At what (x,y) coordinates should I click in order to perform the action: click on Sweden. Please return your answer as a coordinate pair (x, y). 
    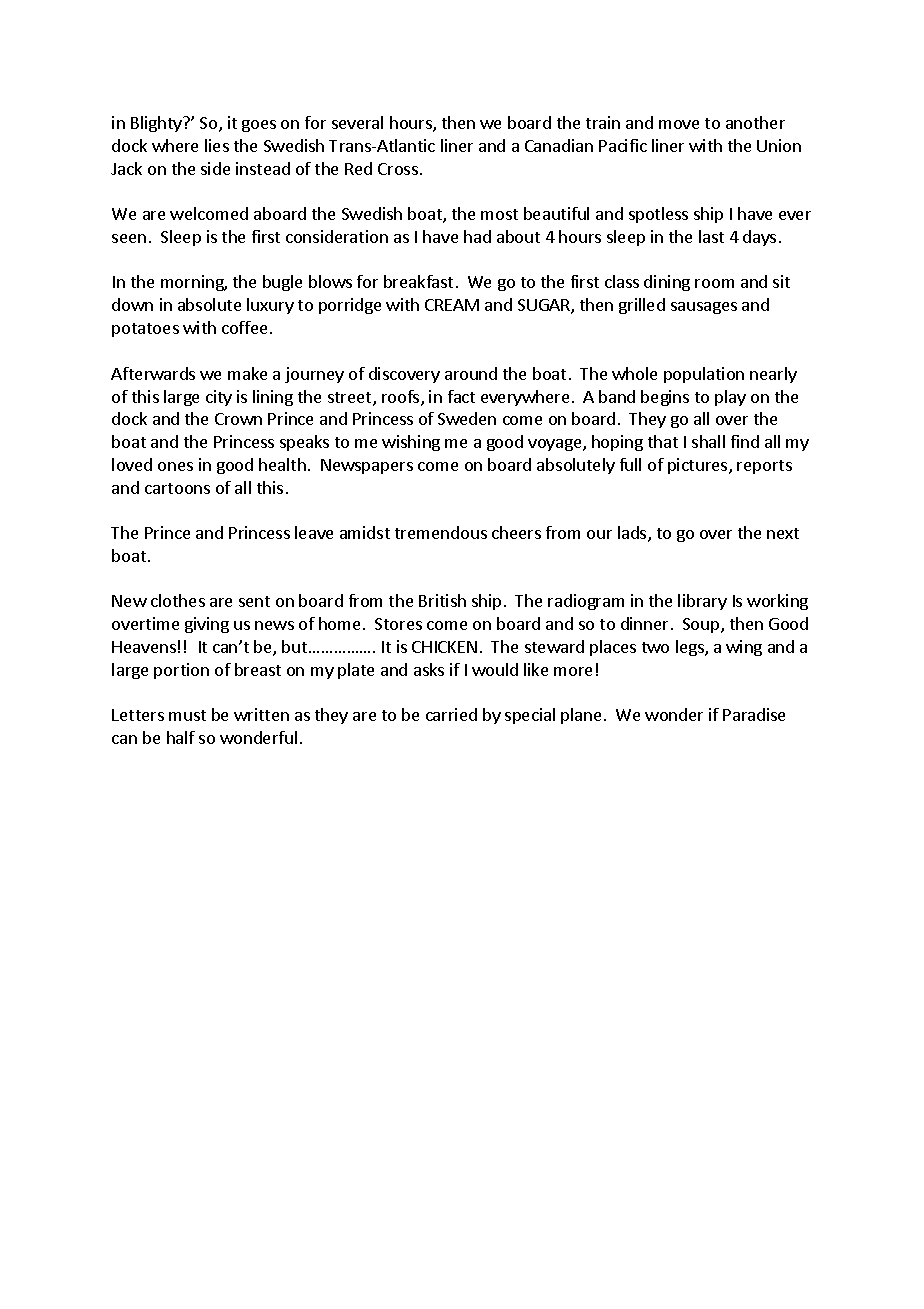
    Looking at the image, I should click on (467, 418).
